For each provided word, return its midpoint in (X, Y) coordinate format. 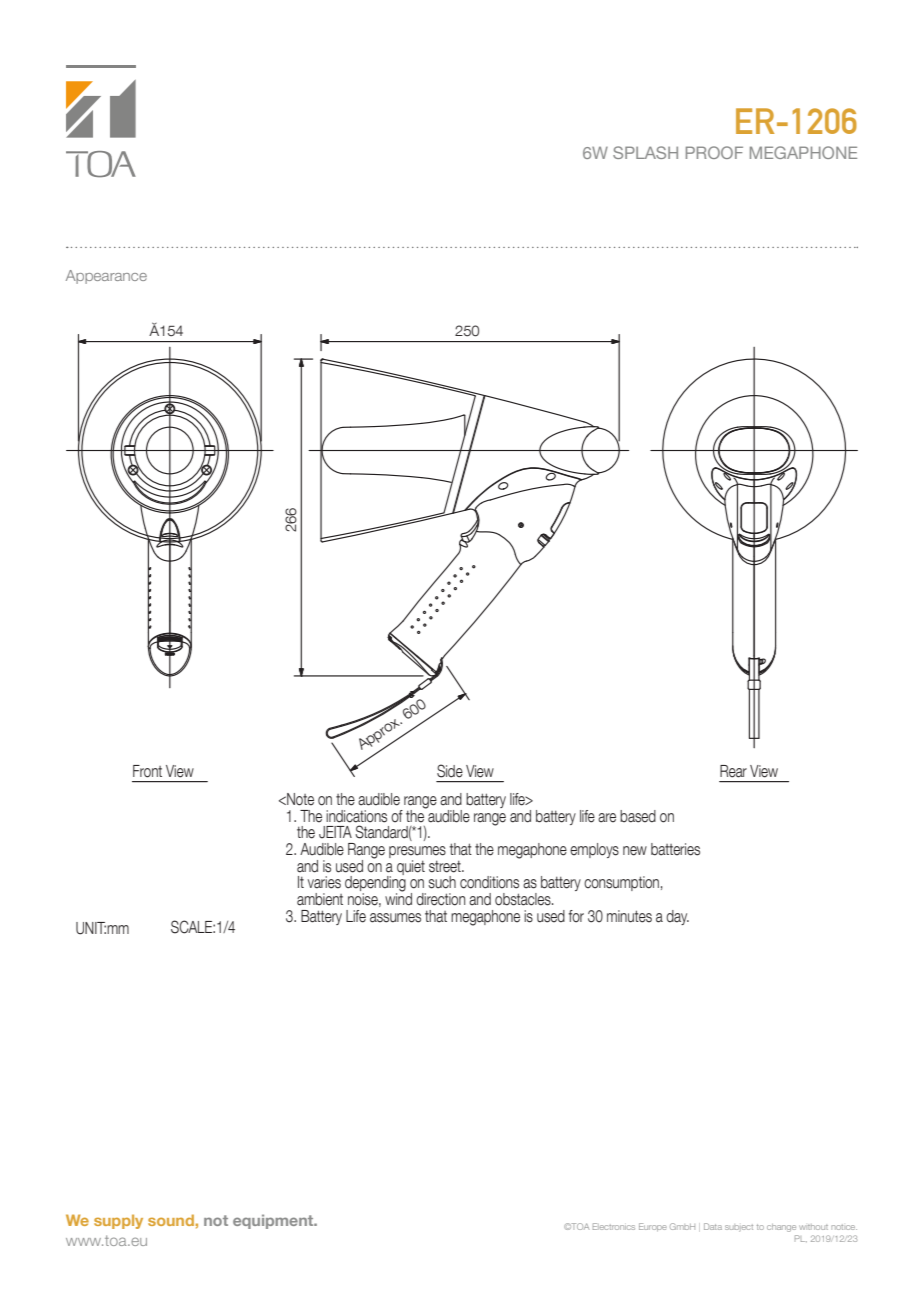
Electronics (614, 1226)
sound (171, 1220)
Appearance (106, 277)
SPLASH (645, 152)
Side (450, 771)
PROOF (714, 152)
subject (739, 1228)
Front (147, 771)
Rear (733, 771)
